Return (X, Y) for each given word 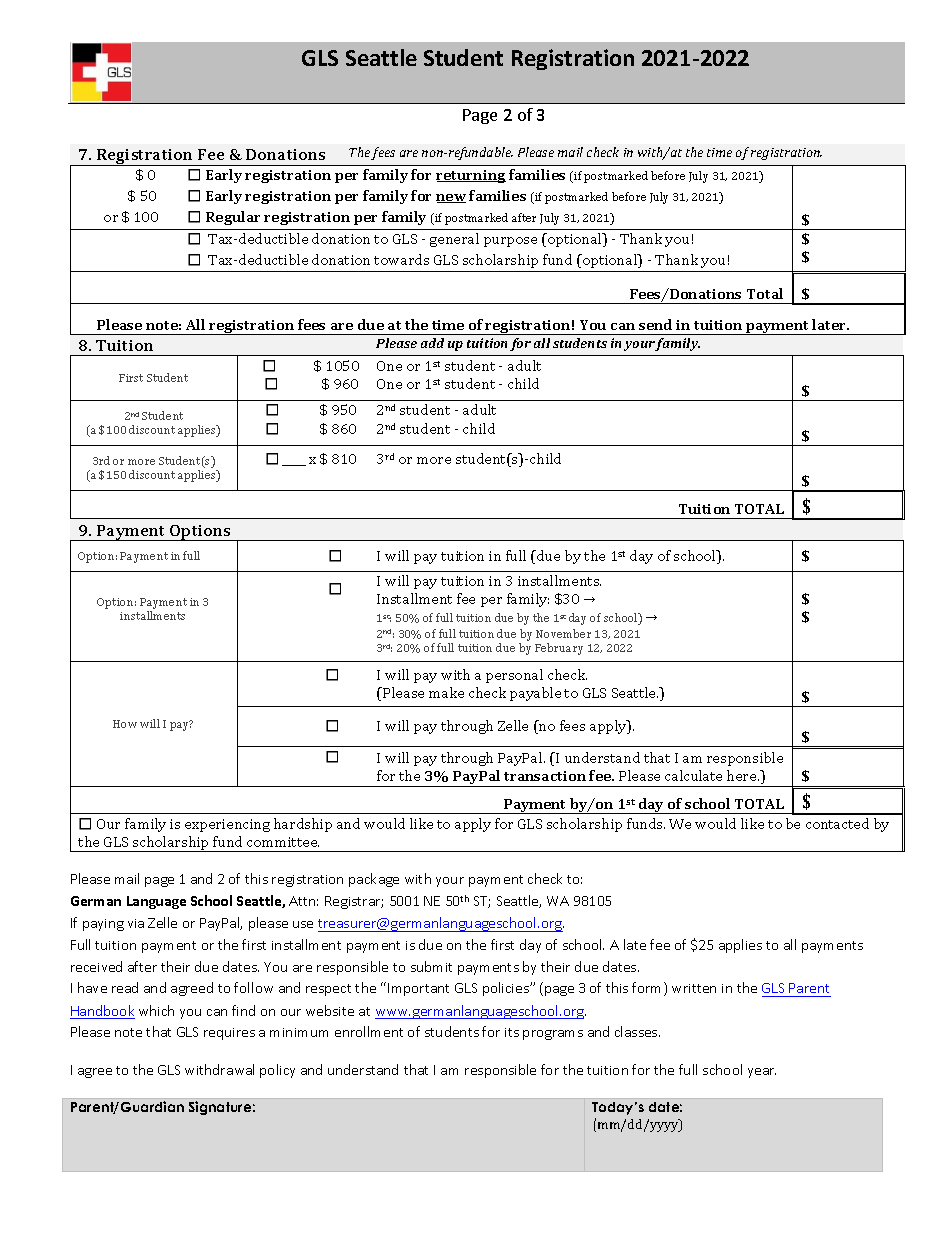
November (563, 633)
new (451, 198)
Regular (233, 218)
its (512, 1032)
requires (229, 1034)
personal (514, 676)
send (655, 324)
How (125, 724)
